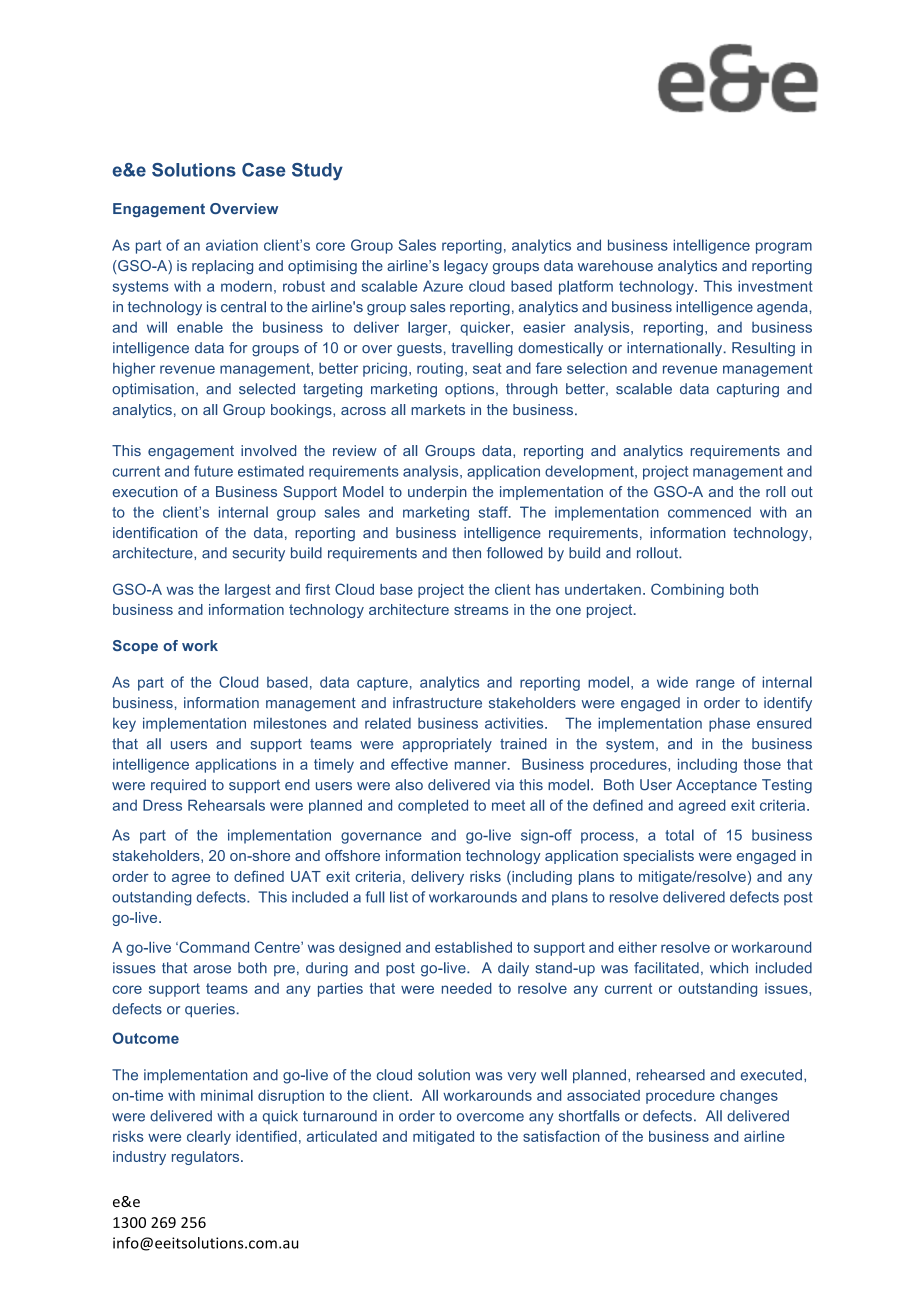 This screenshot has width=924, height=1308. What do you see at coordinates (466, 267) in the screenshot?
I see `legacy` at bounding box center [466, 267].
